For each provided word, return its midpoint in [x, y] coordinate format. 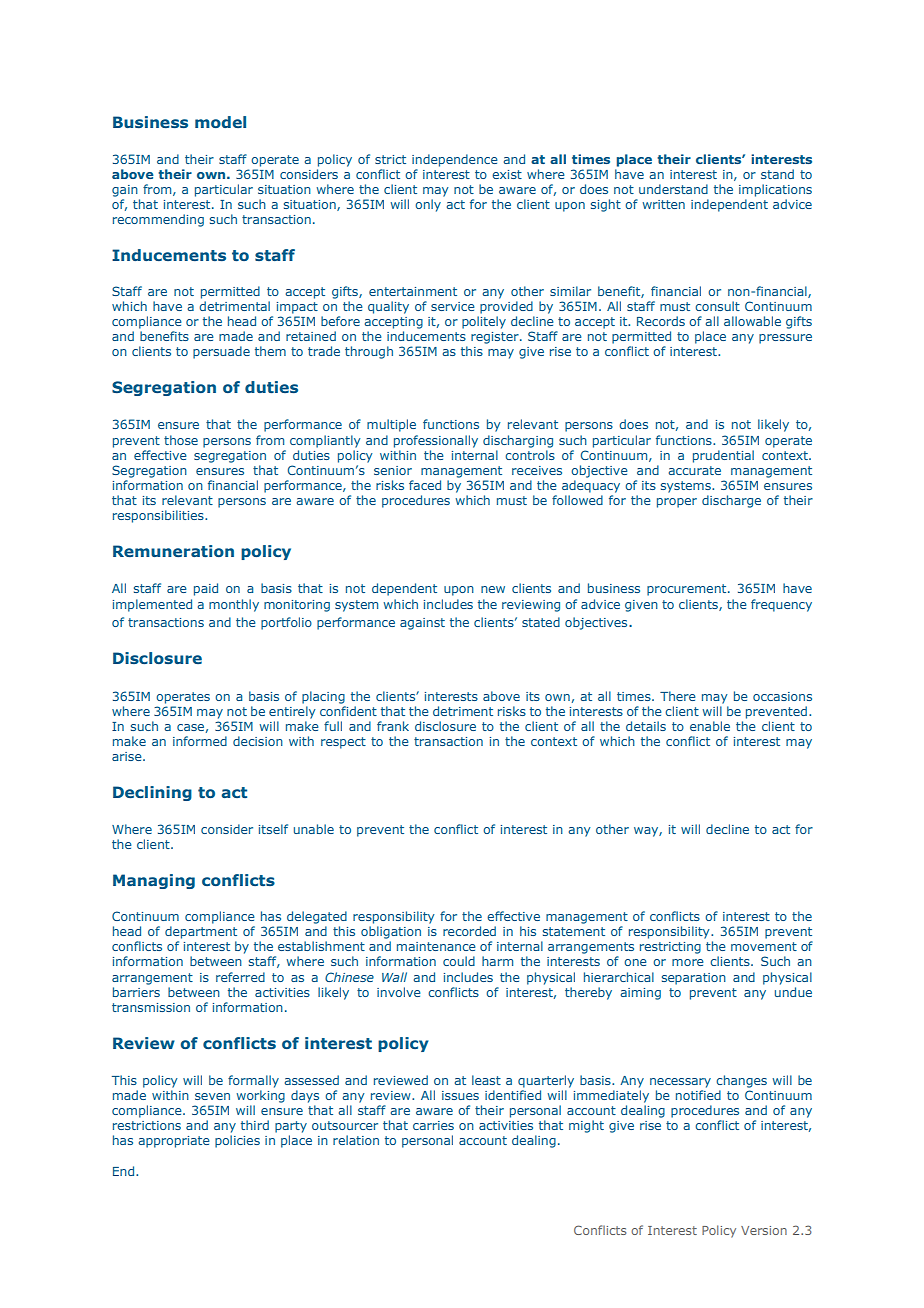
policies [237, 1141]
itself [273, 829]
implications [775, 190]
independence [455, 160]
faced [425, 485]
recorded [469, 931]
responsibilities [159, 516]
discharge [731, 501]
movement [764, 946]
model [220, 122]
